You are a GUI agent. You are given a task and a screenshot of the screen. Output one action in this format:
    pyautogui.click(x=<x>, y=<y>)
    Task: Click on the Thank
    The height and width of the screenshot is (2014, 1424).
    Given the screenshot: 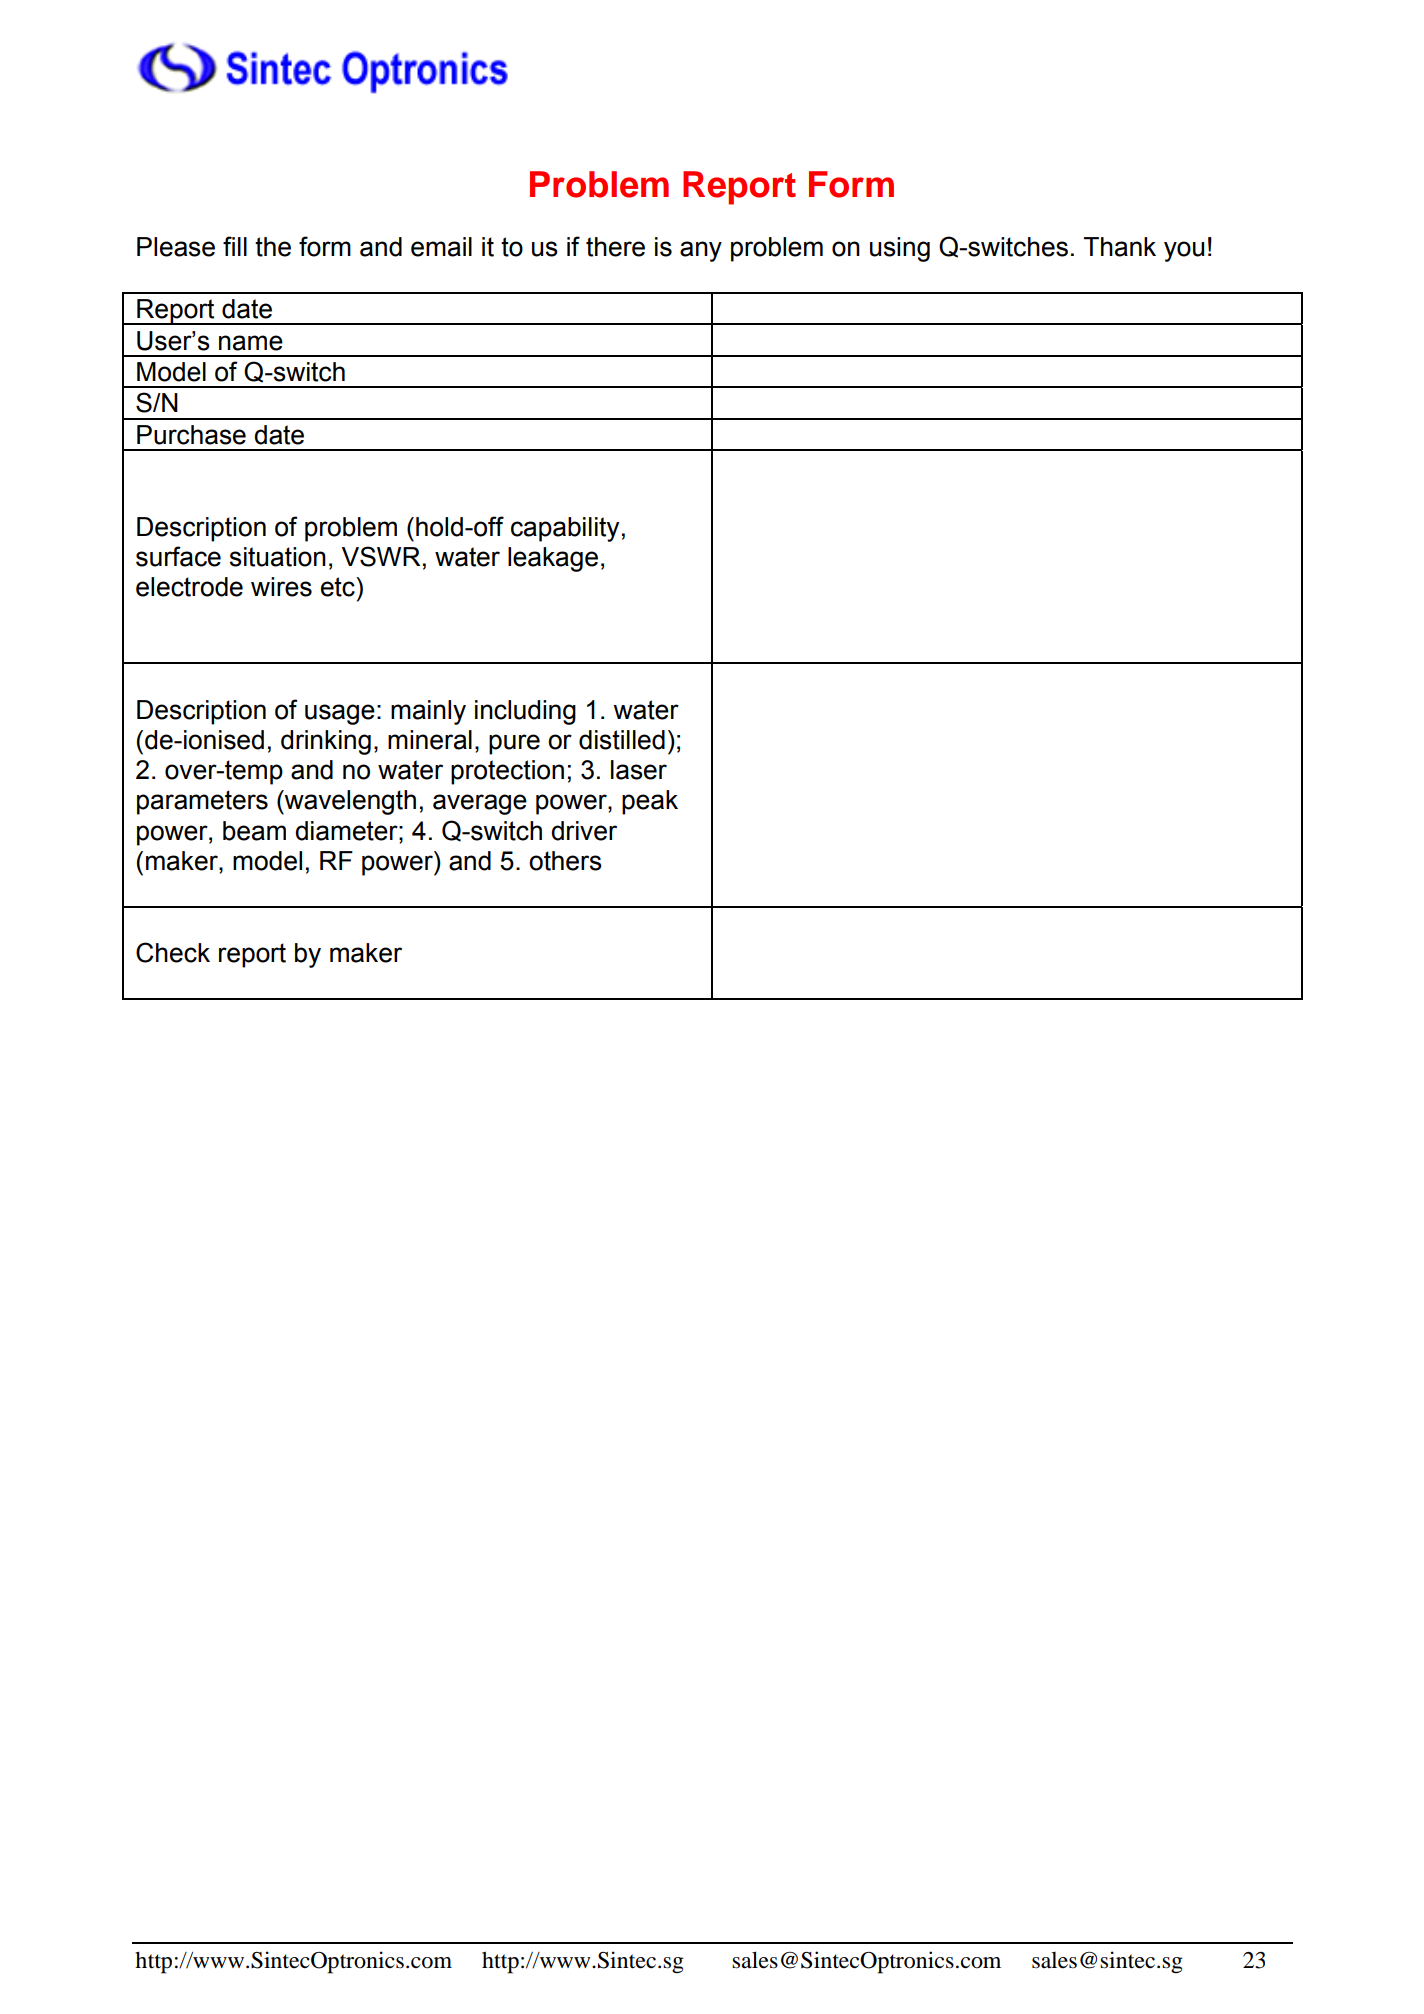 What is the action you would take?
    pyautogui.click(x=1120, y=247)
